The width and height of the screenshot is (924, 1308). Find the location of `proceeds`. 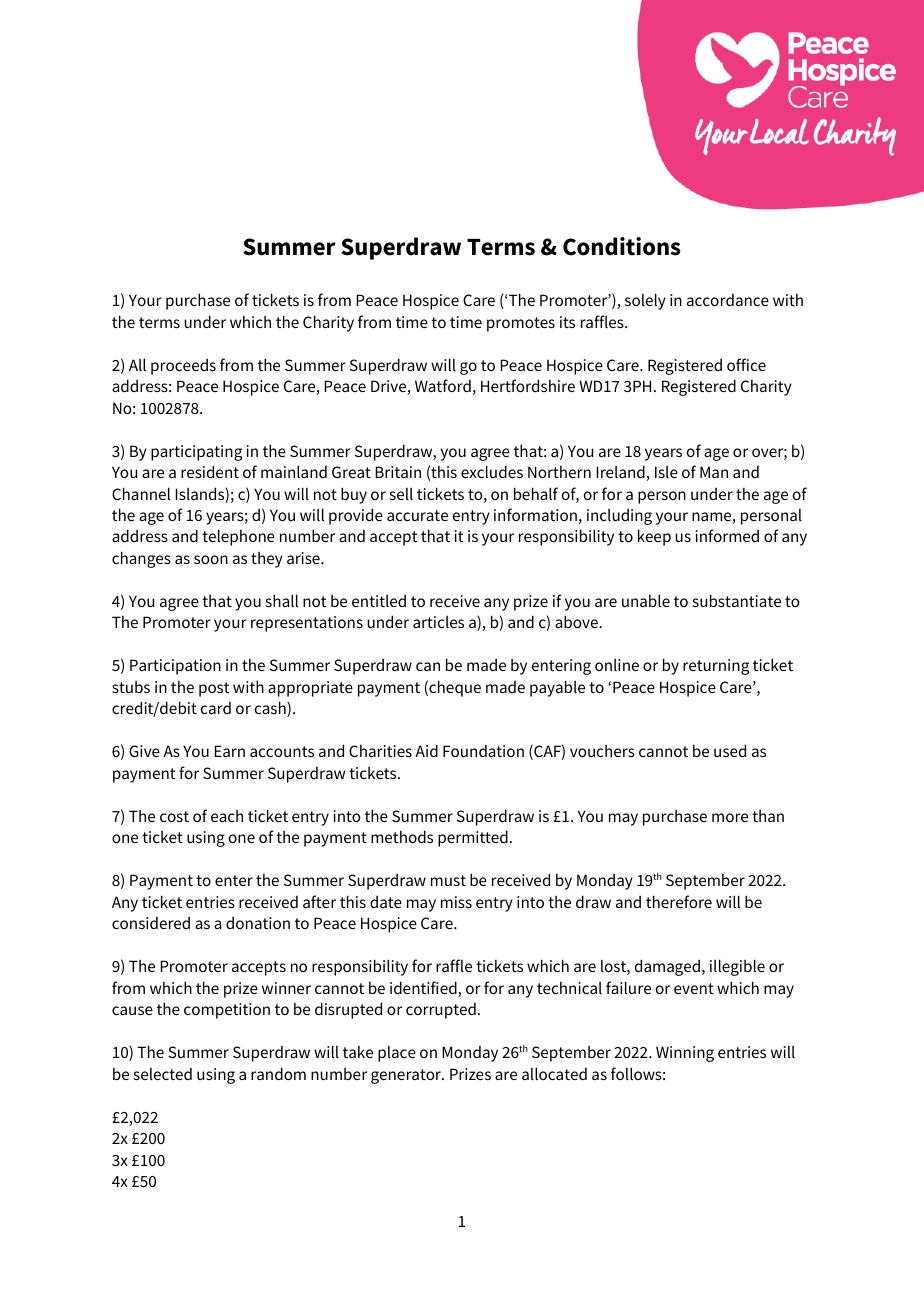

proceeds is located at coordinates (183, 367).
